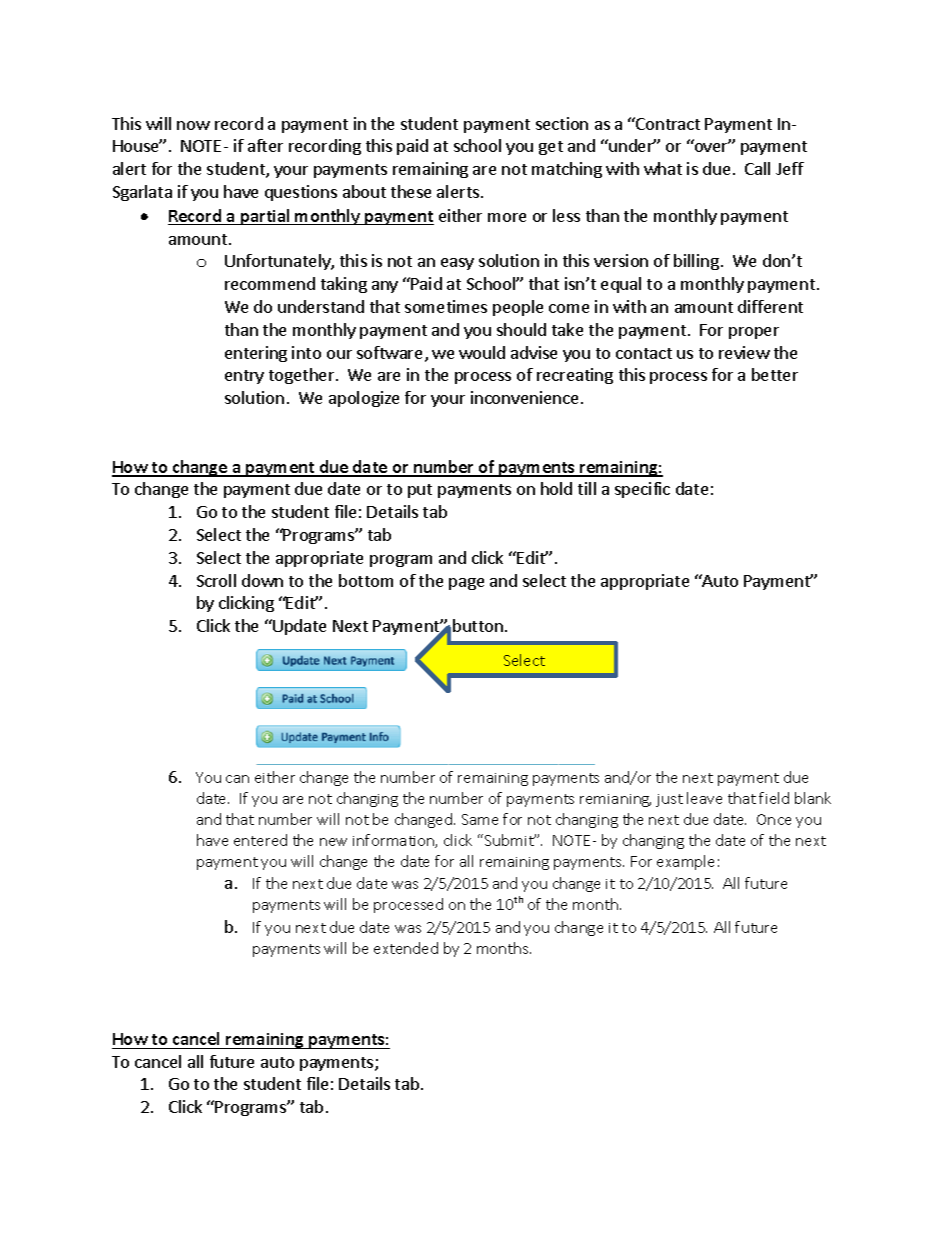  Describe the element at coordinates (265, 145) in the page. I see `after` at that location.
